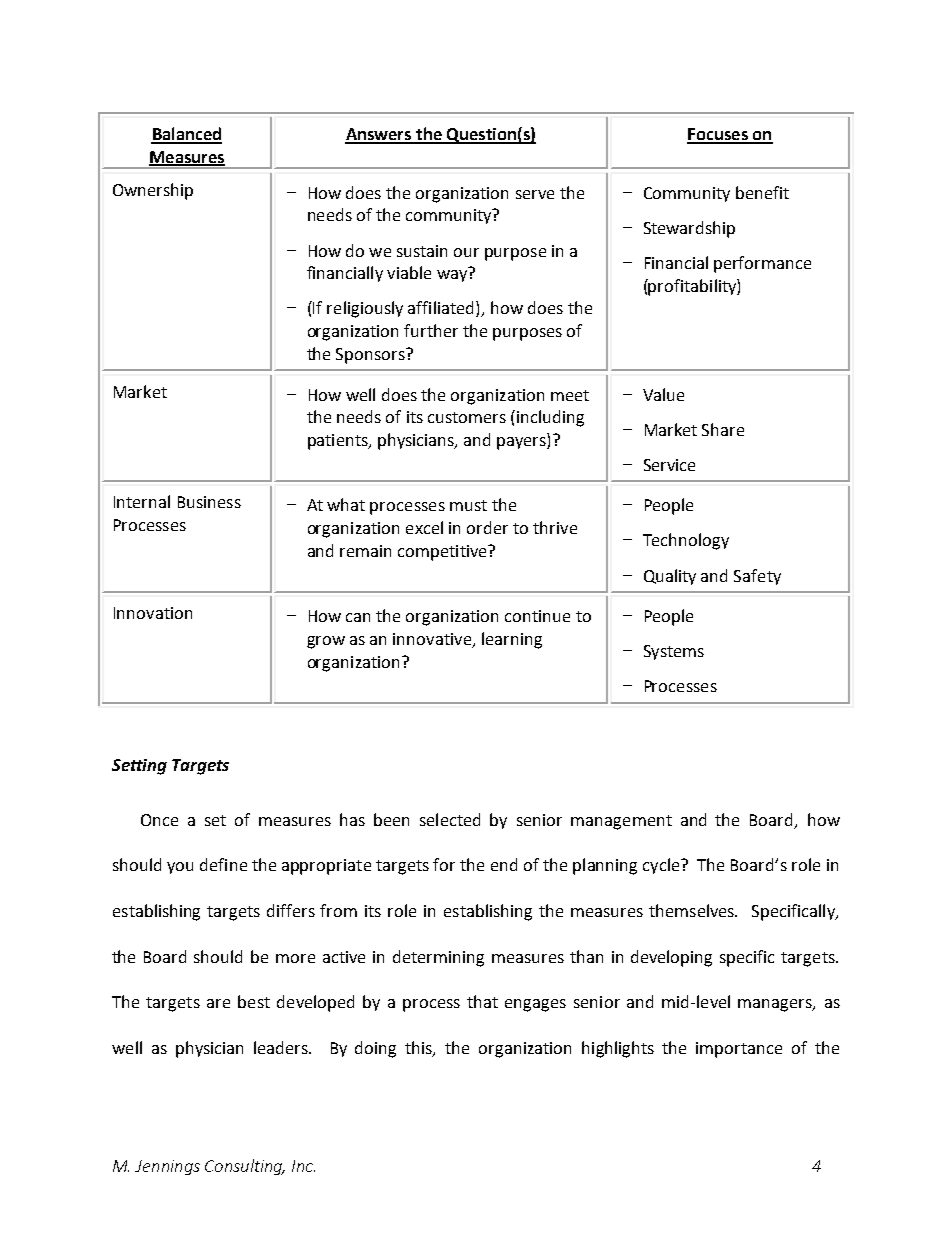 The height and width of the screenshot is (1233, 952). I want to click on selected, so click(450, 819).
